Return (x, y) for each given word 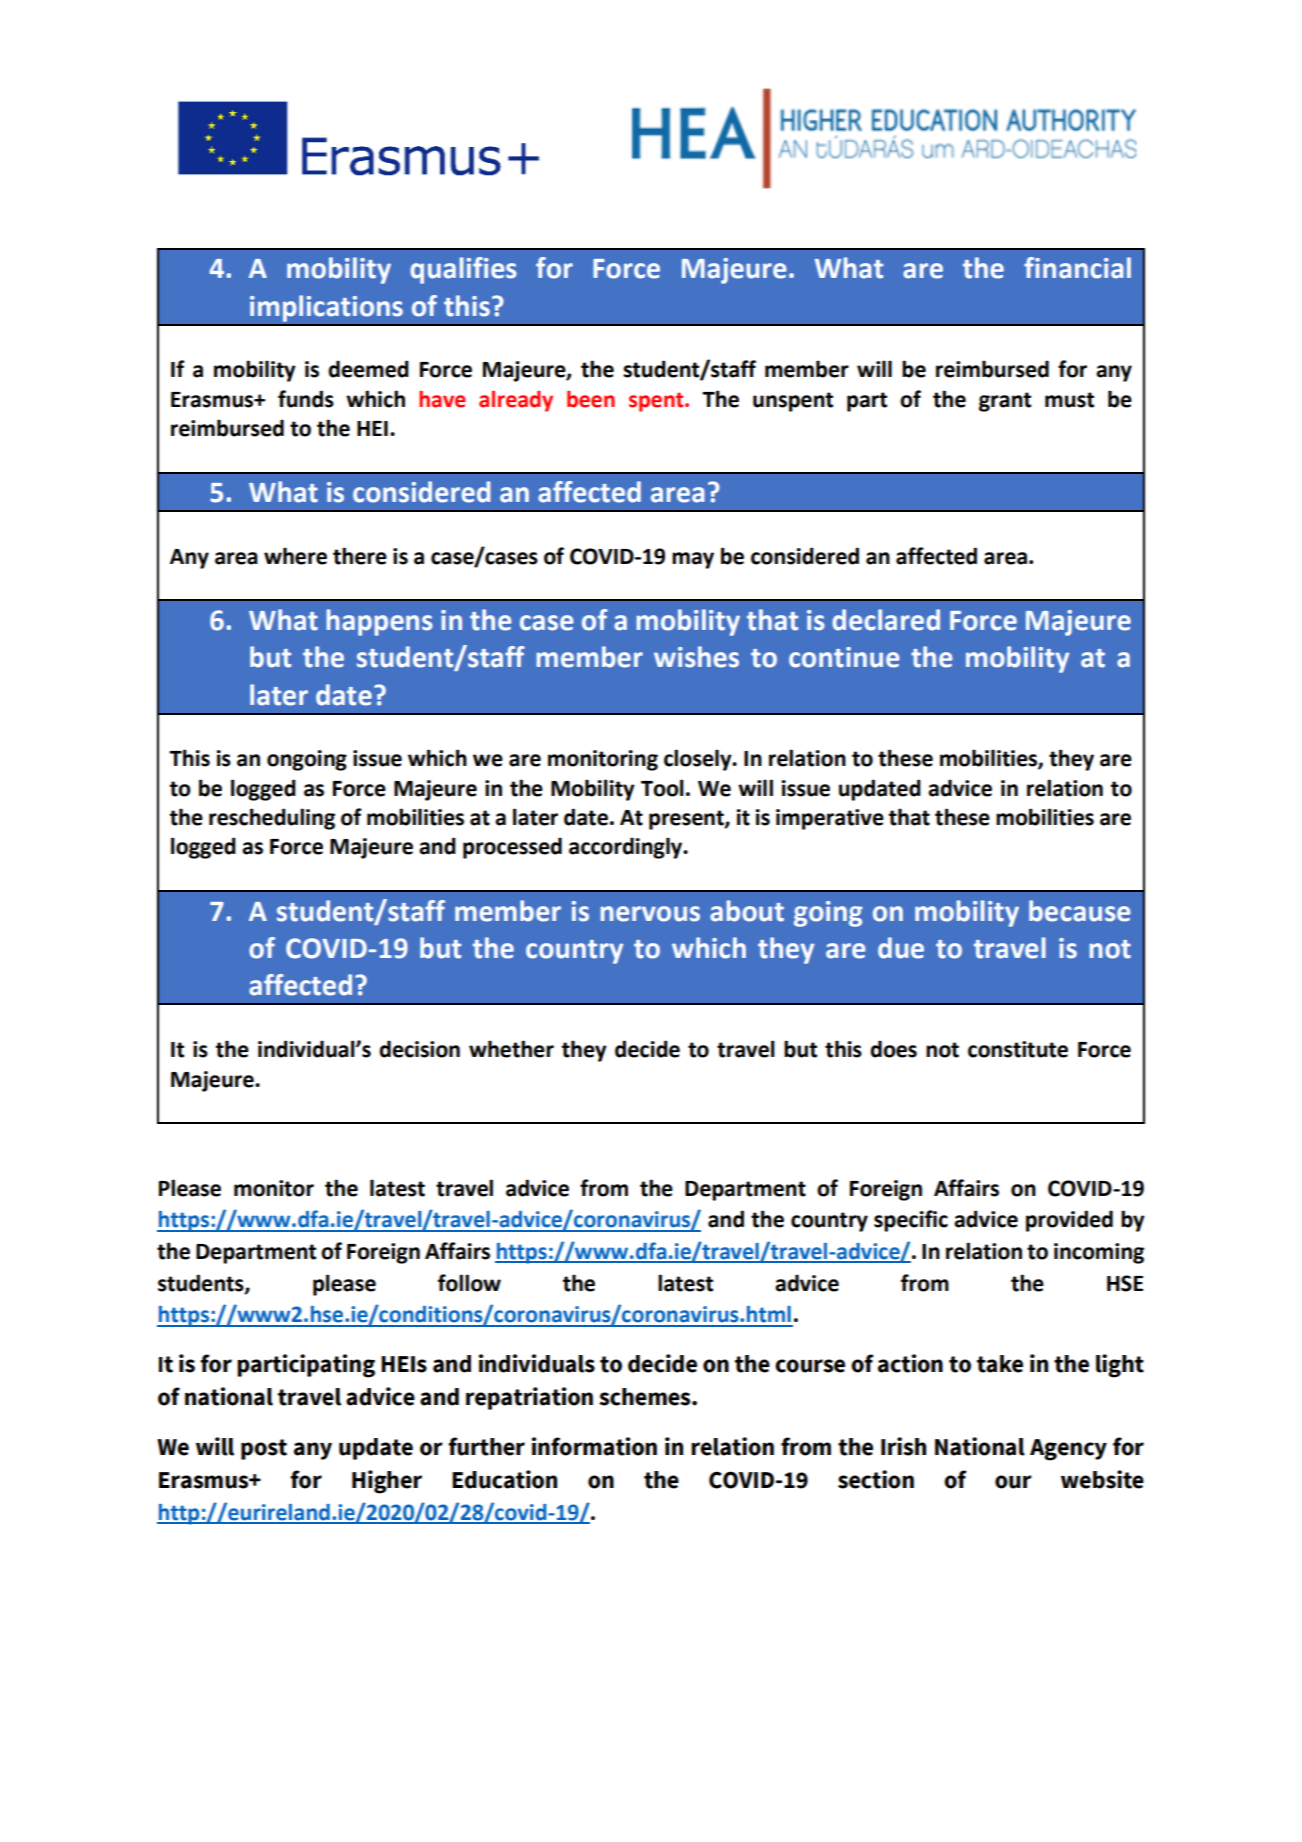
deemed (368, 369)
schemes (646, 1397)
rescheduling (272, 819)
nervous (650, 914)
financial (1077, 268)
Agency (1068, 1450)
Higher (387, 1482)
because (1080, 911)
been (591, 399)
